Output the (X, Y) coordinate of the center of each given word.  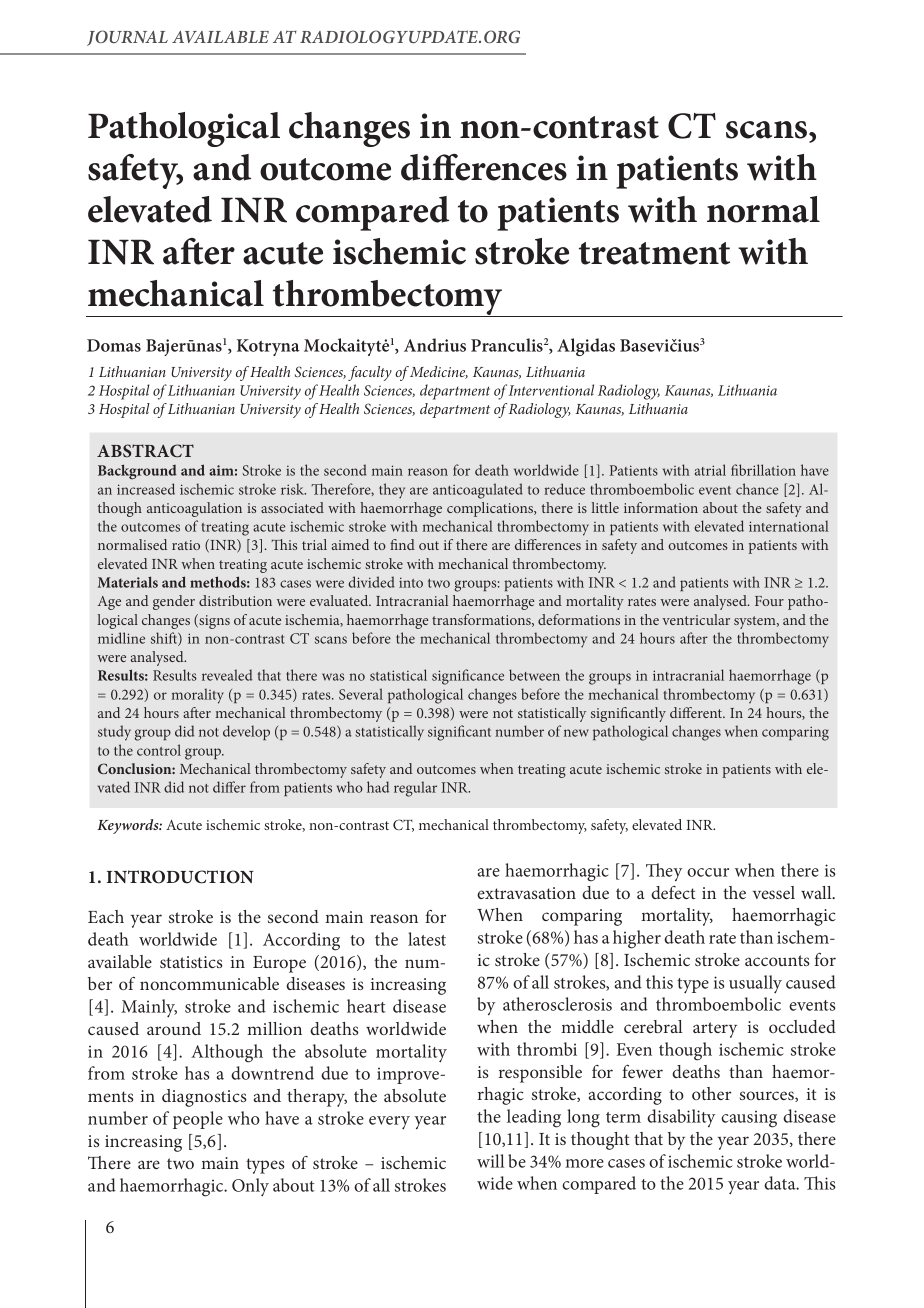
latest (427, 939)
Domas (114, 345)
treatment (654, 253)
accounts (777, 960)
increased (146, 489)
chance (757, 489)
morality (197, 696)
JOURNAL (127, 38)
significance (468, 677)
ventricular (696, 619)
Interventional (551, 390)
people (198, 1120)
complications (491, 509)
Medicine (439, 372)
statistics (191, 962)
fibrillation (763, 470)
